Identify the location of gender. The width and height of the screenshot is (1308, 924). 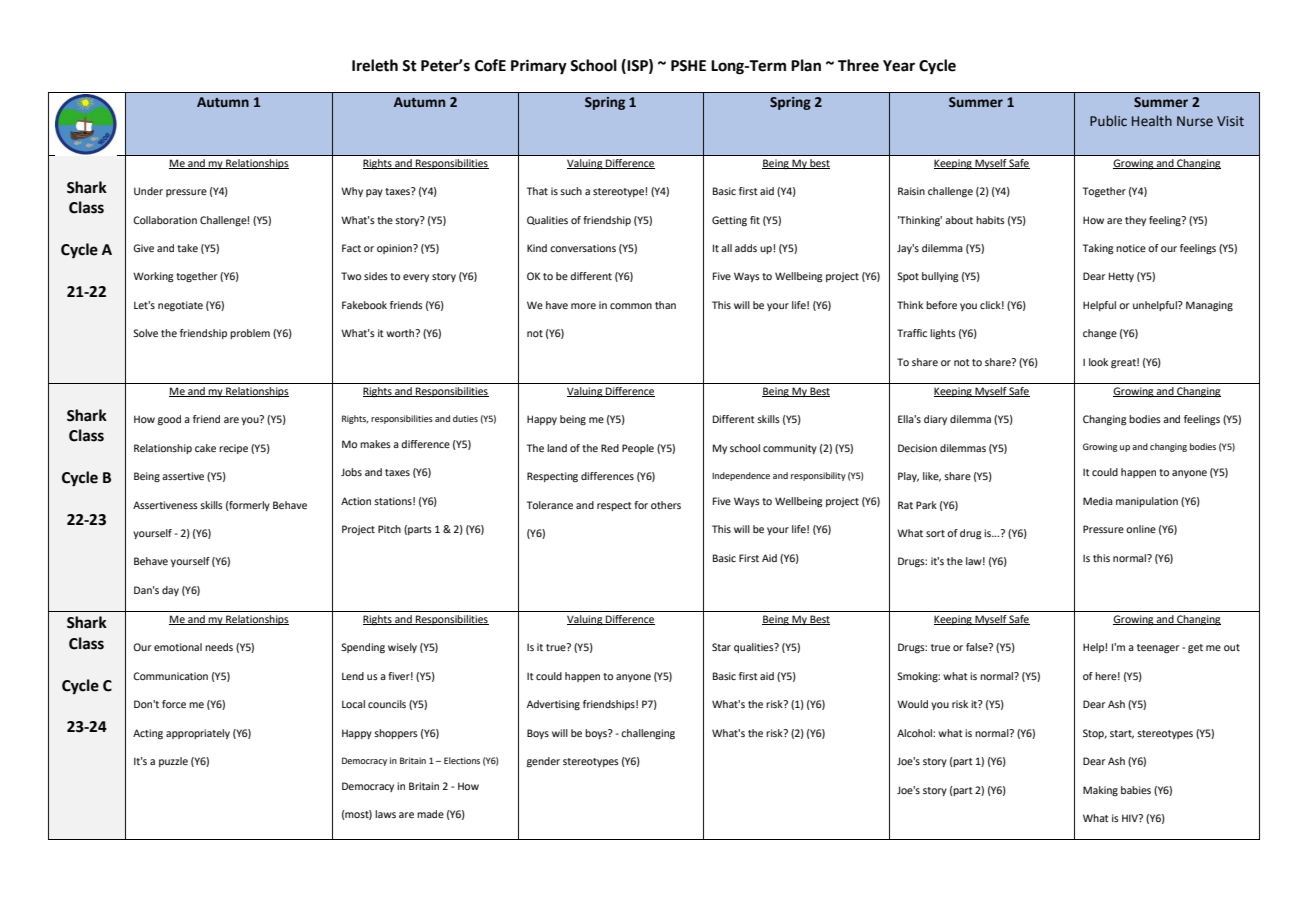
(543, 762).
